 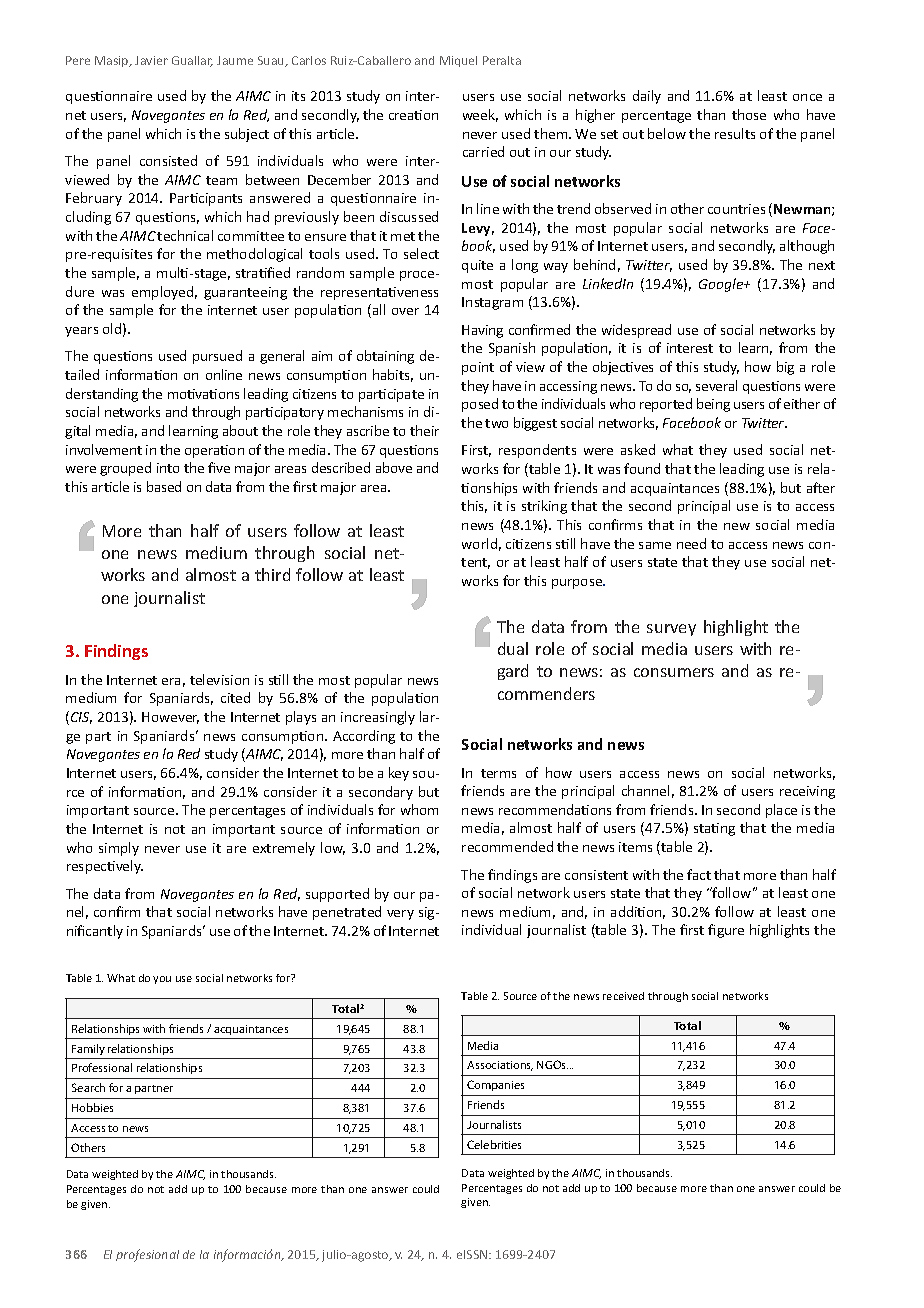 I want to click on respectively, so click(x=105, y=867).
